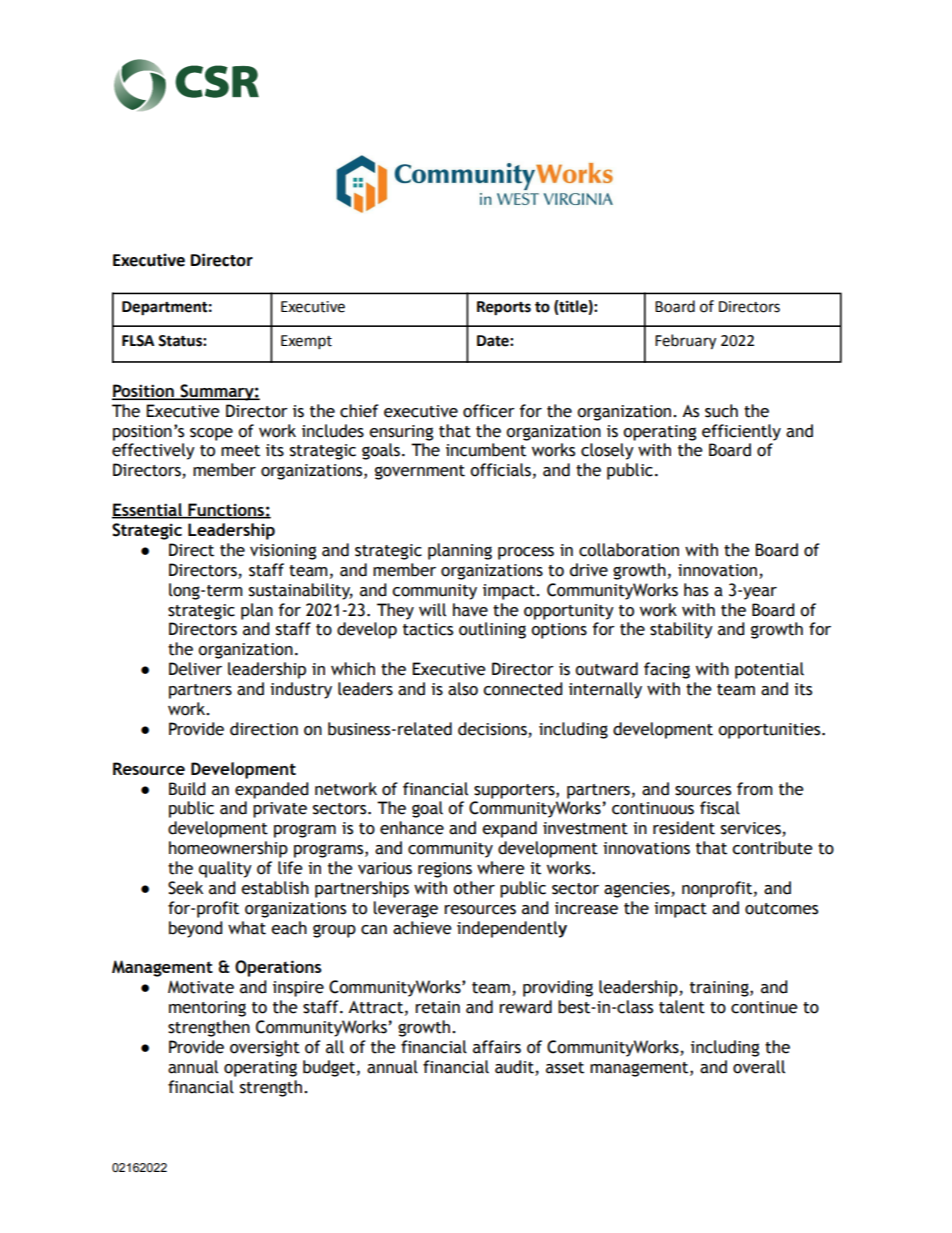 The width and height of the page is (952, 1233). I want to click on from, so click(755, 789).
